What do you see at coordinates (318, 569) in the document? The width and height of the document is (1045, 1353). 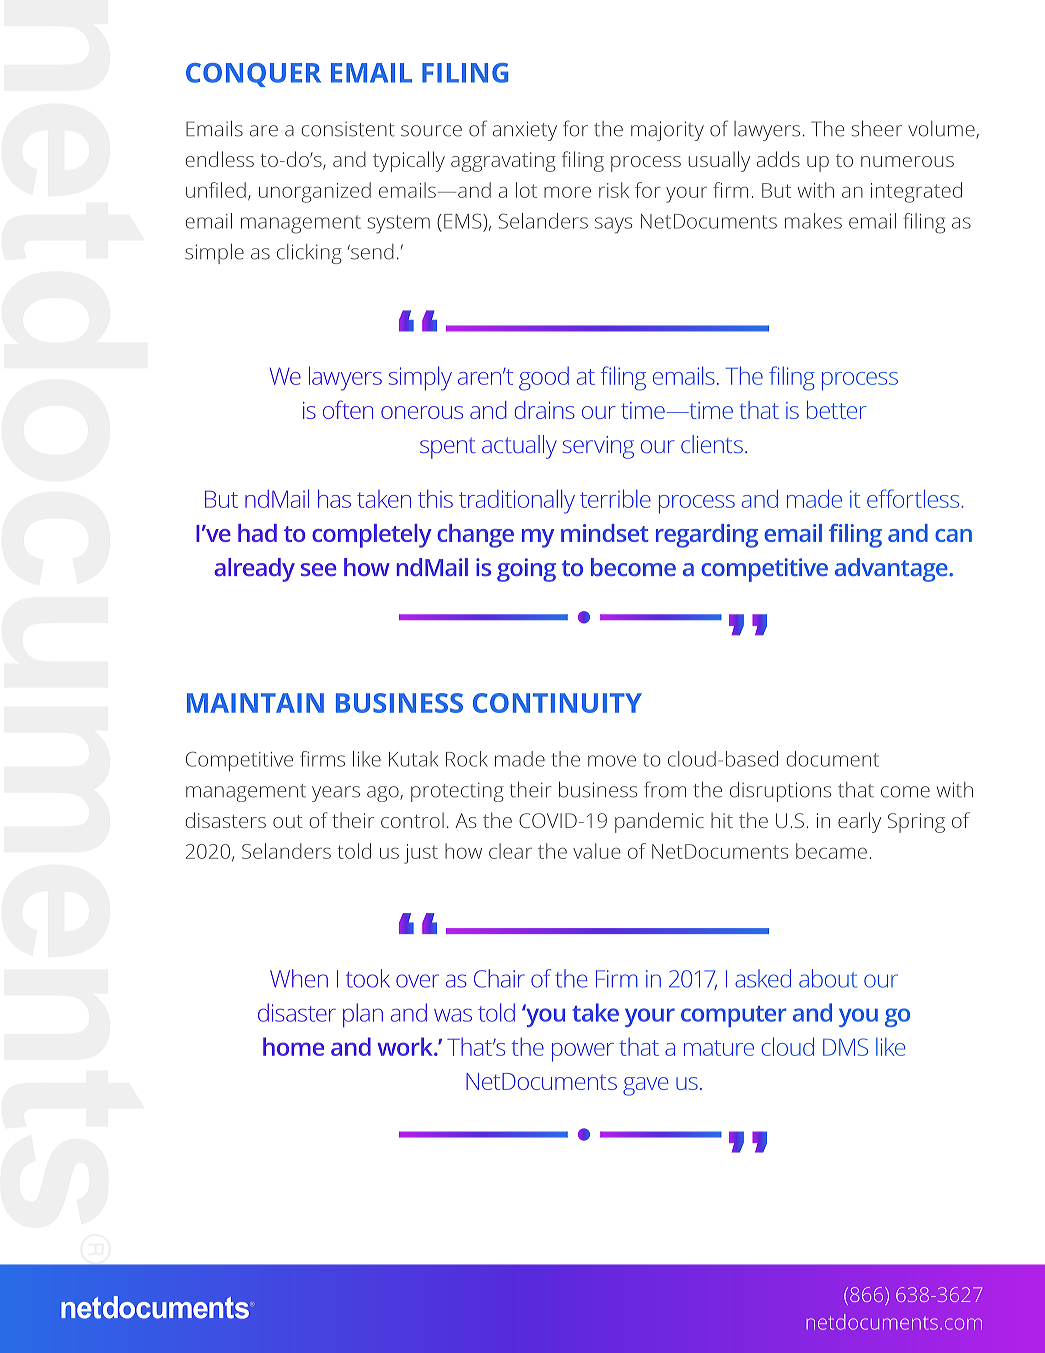 I see `see` at bounding box center [318, 569].
